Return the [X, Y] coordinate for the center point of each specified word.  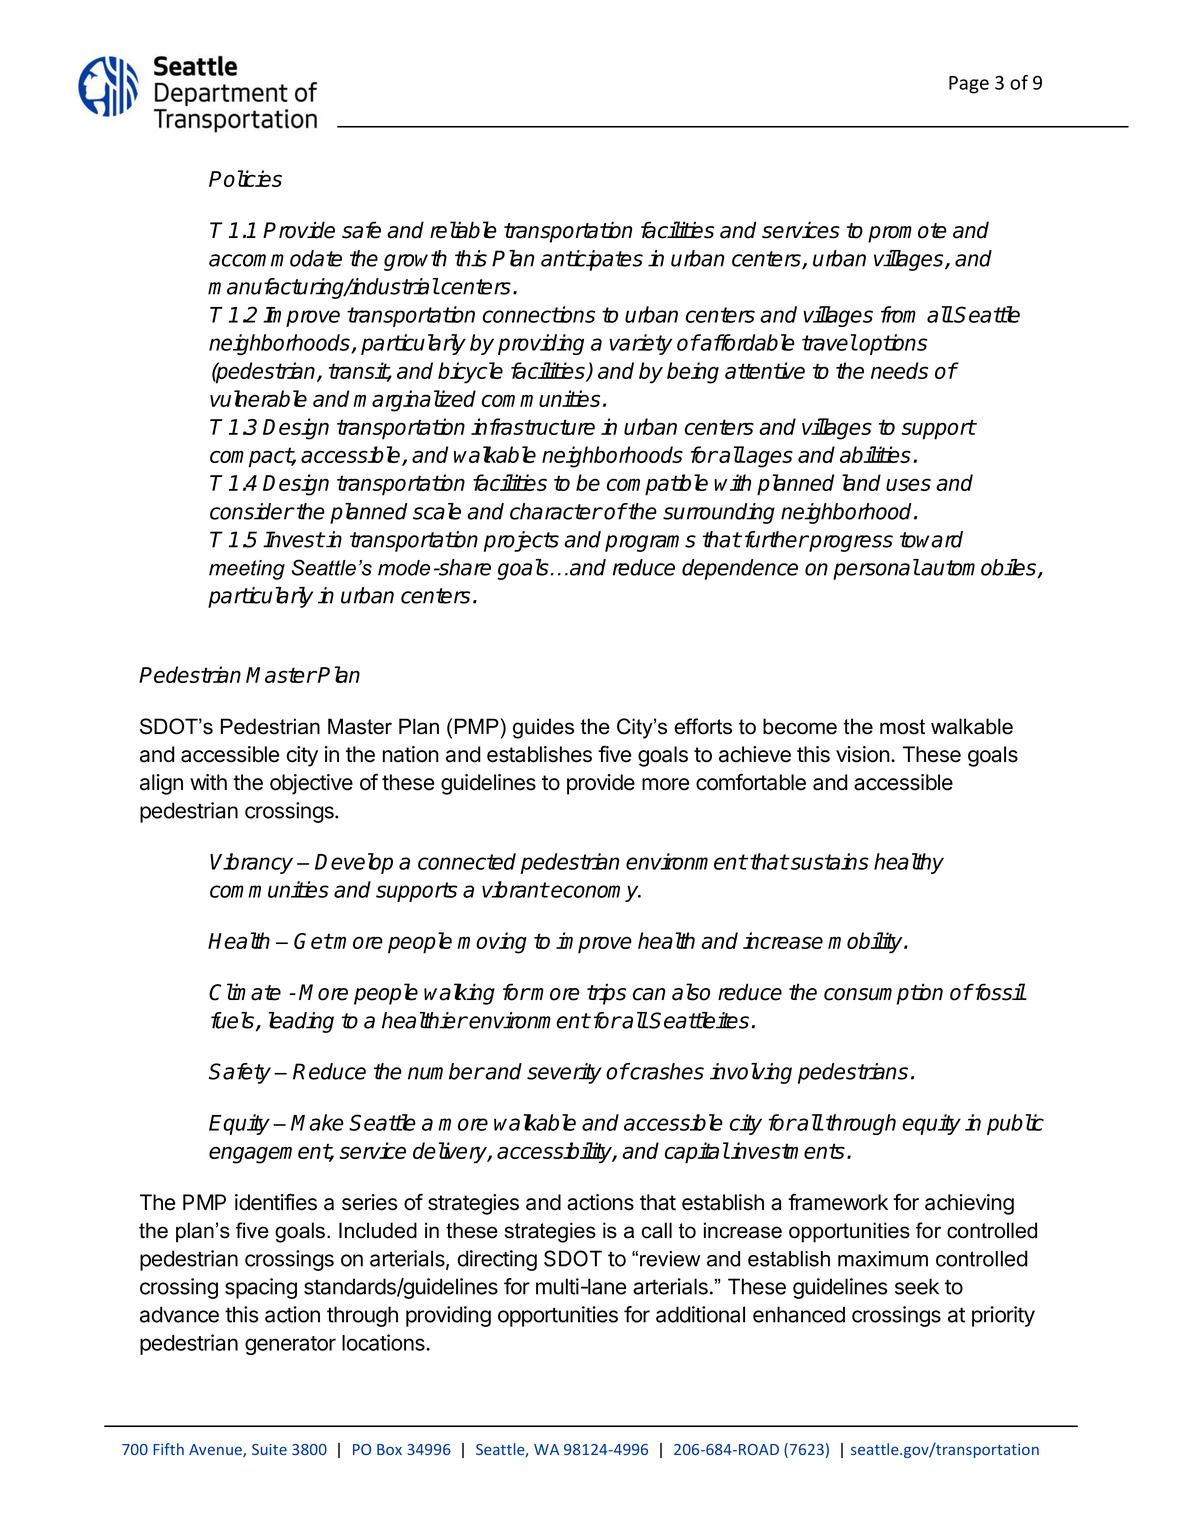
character [556, 511]
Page [969, 85]
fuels [234, 1021]
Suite [269, 1449]
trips [606, 994]
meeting [247, 570]
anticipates [592, 260]
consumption [883, 994]
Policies [245, 178]
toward [931, 539]
